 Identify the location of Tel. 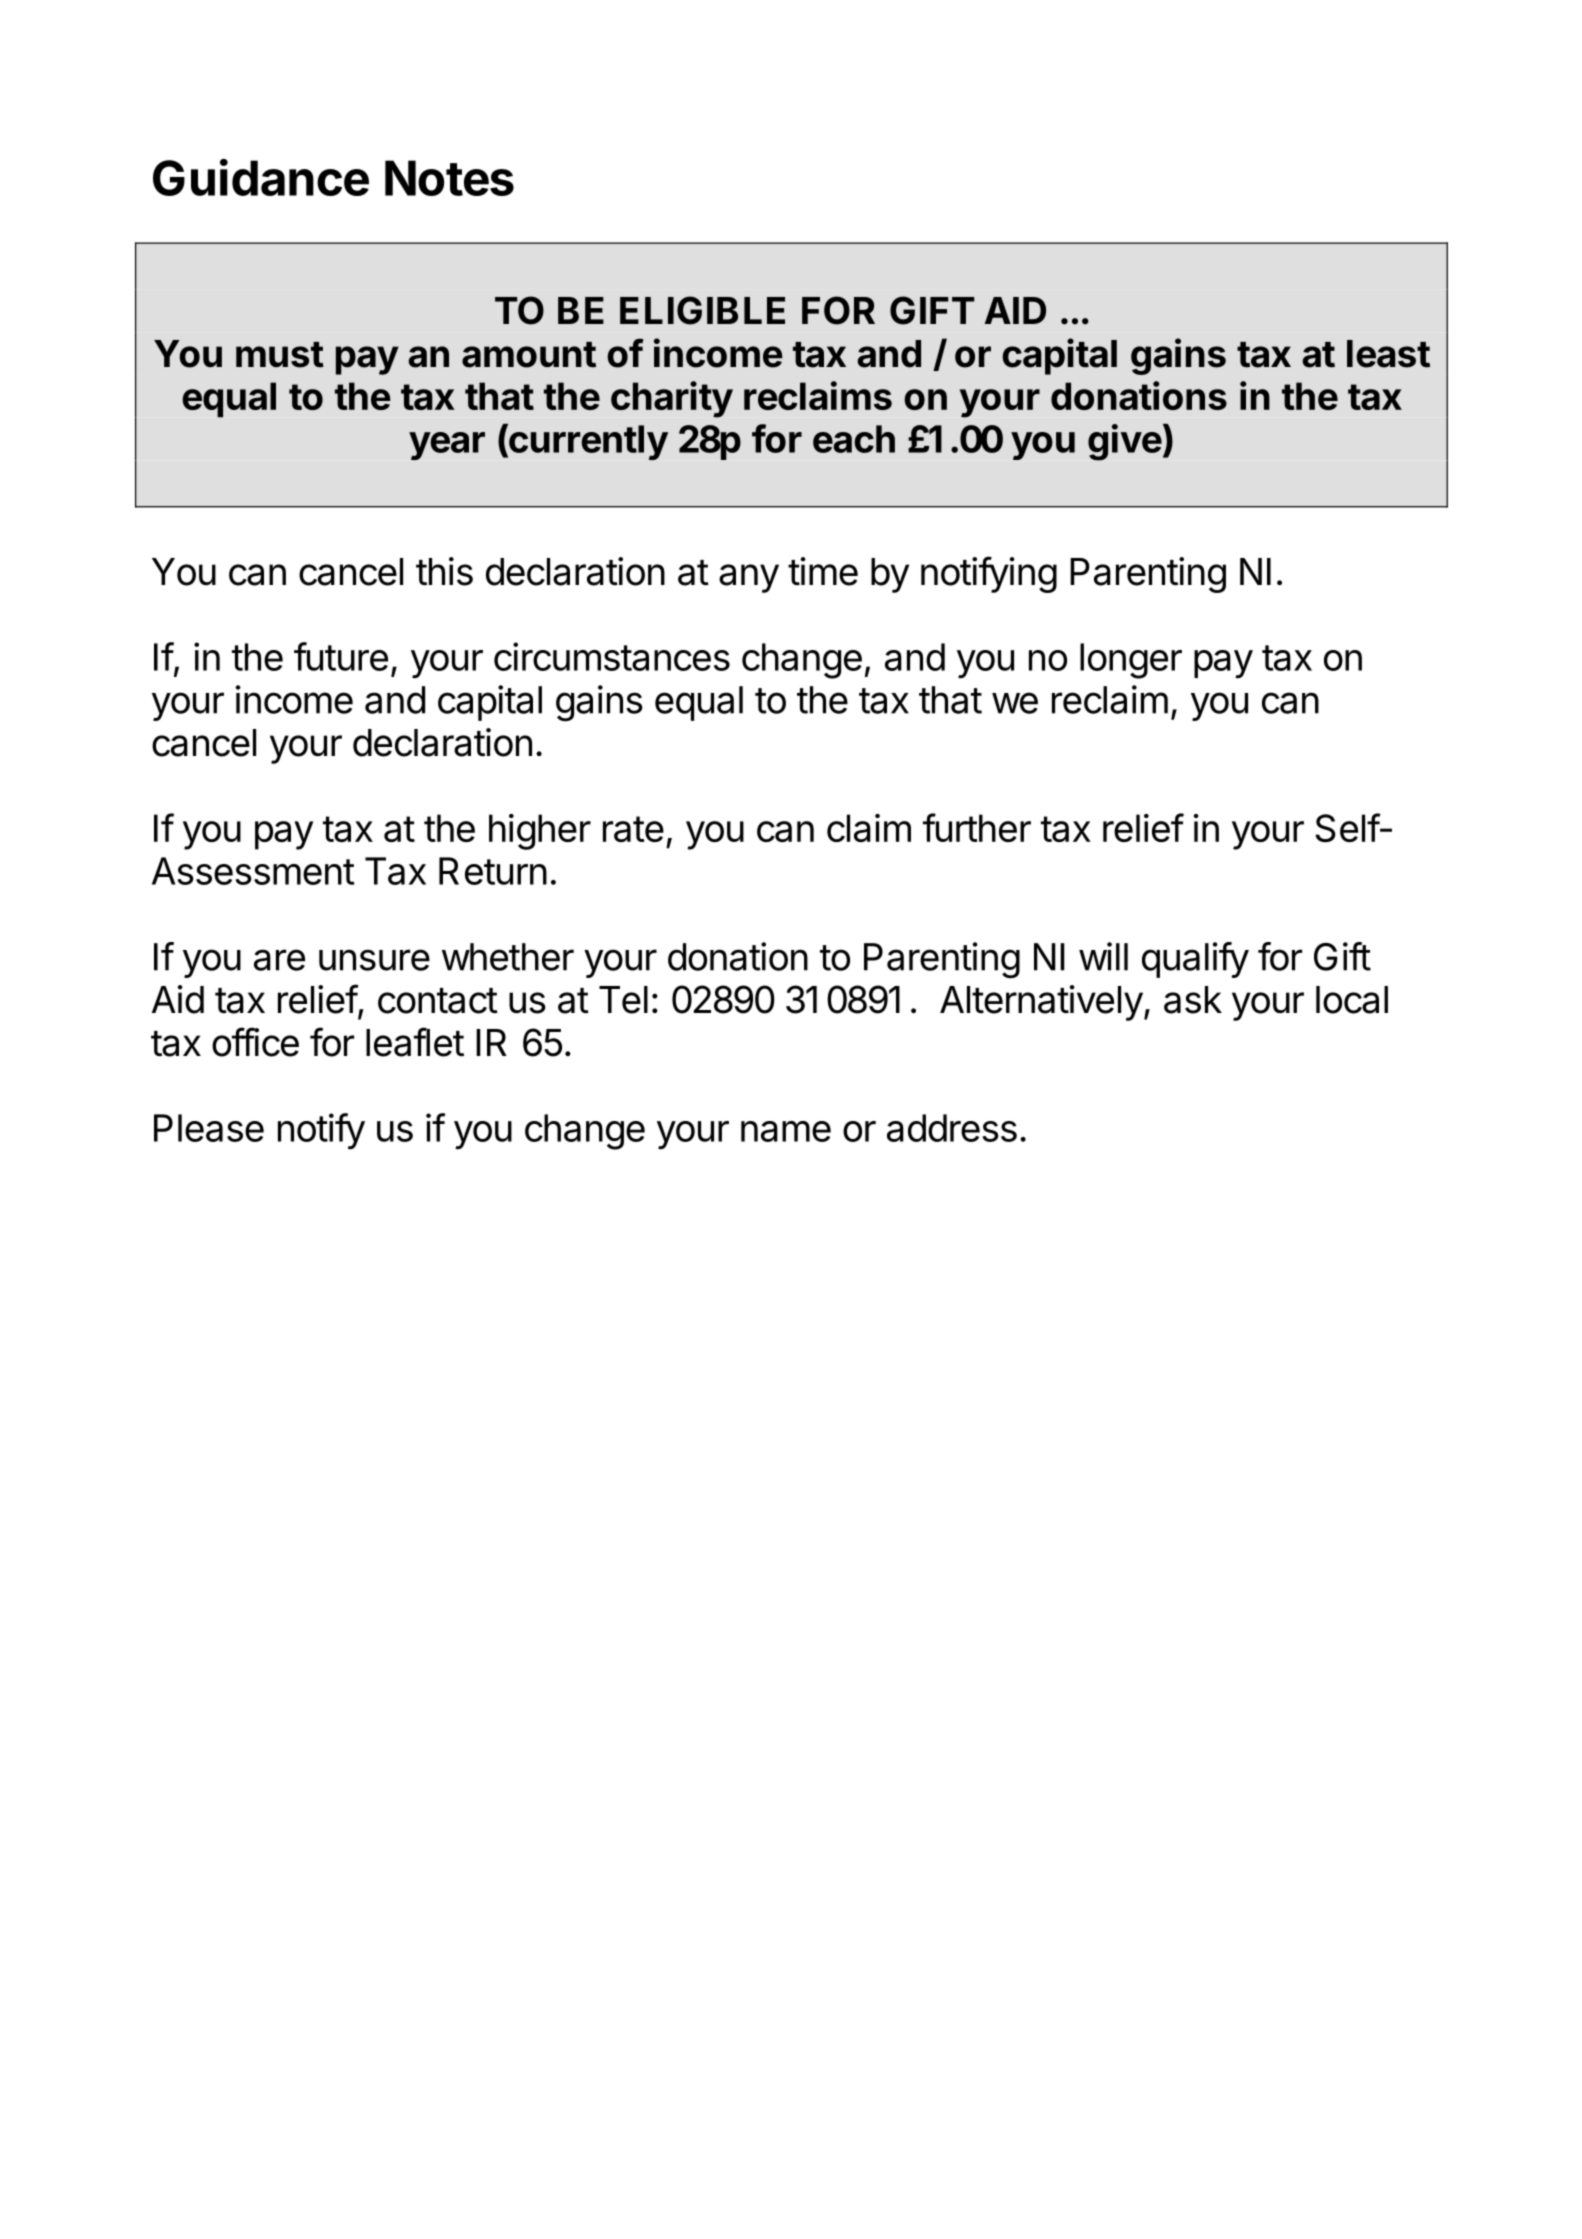
(623, 1000).
